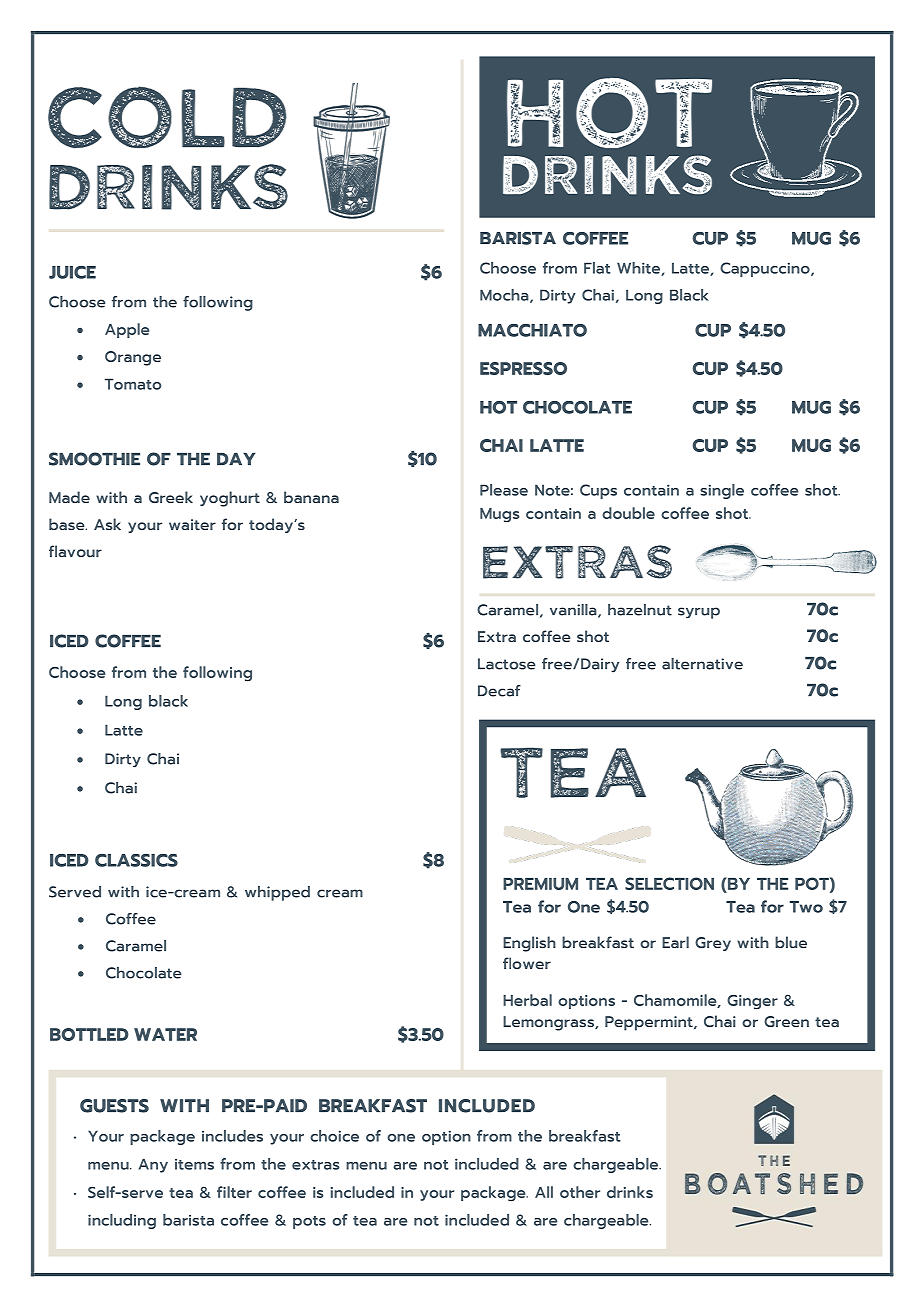 The image size is (924, 1307). What do you see at coordinates (630, 1192) in the document?
I see `drinks` at bounding box center [630, 1192].
